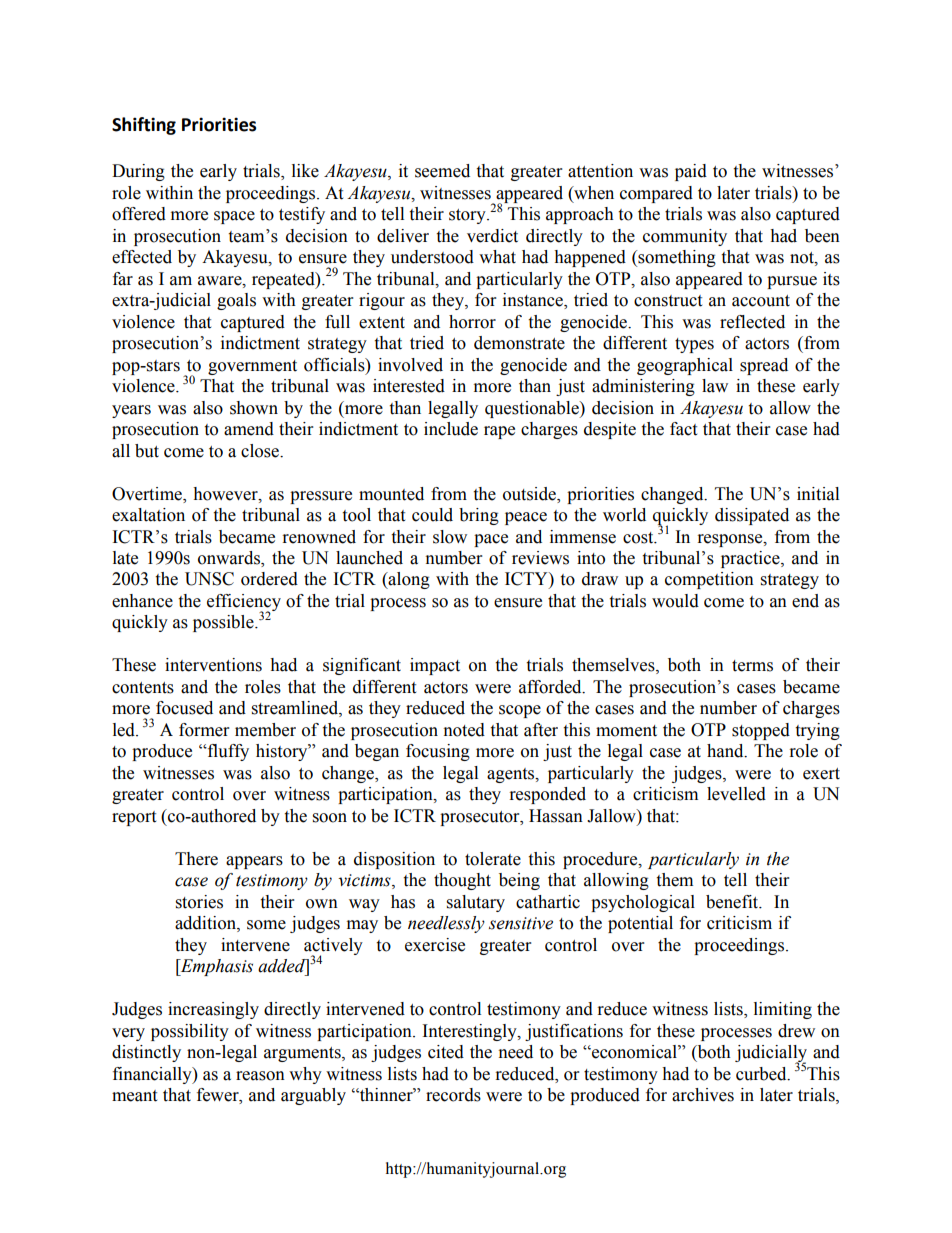 The width and height of the document is (952, 1233). Describe the element at coordinates (464, 730) in the document. I see `noted` at that location.
